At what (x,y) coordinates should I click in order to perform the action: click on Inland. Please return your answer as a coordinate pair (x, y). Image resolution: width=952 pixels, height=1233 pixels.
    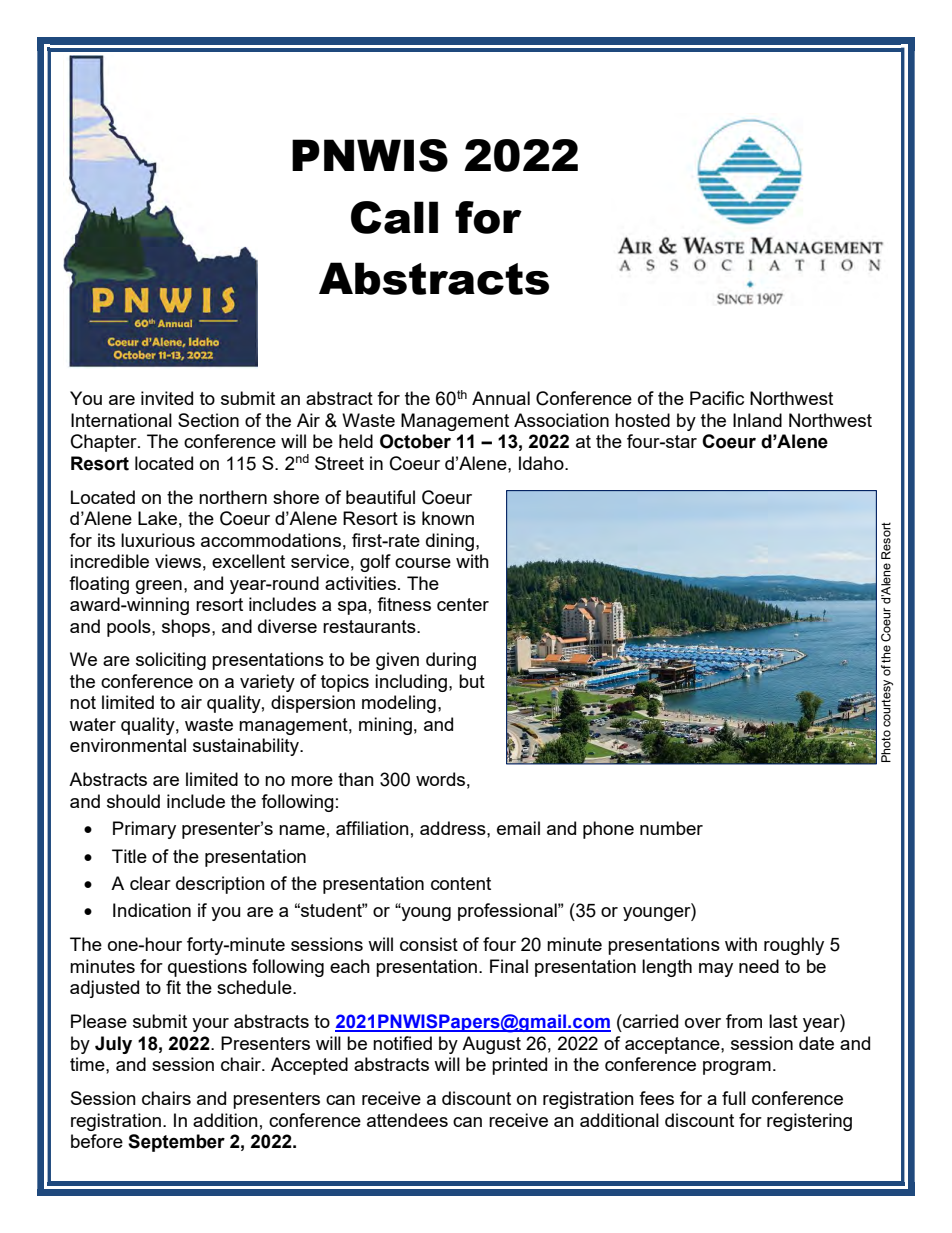
    Looking at the image, I should click on (757, 420).
